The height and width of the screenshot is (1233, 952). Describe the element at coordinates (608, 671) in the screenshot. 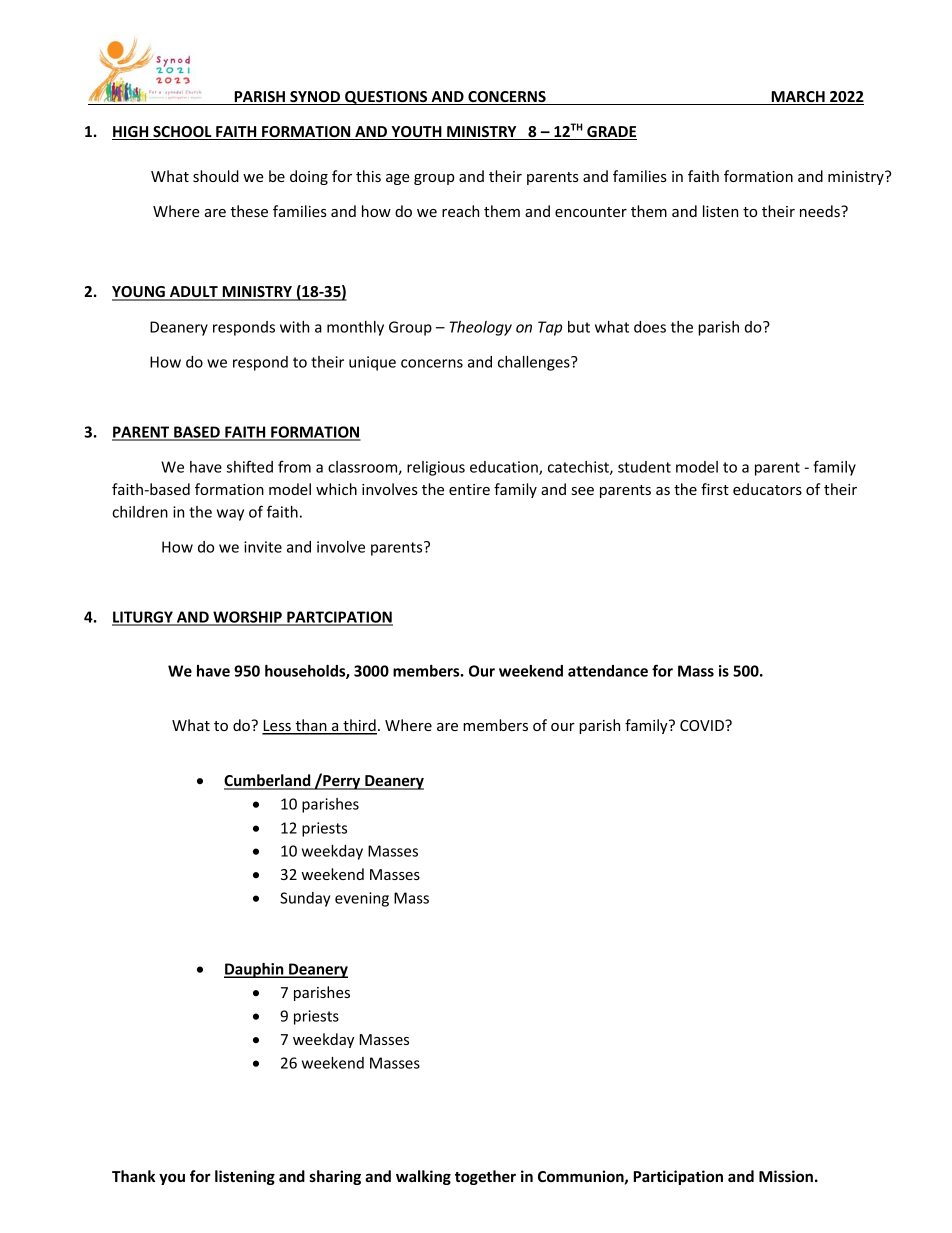

I see `attendance` at that location.
